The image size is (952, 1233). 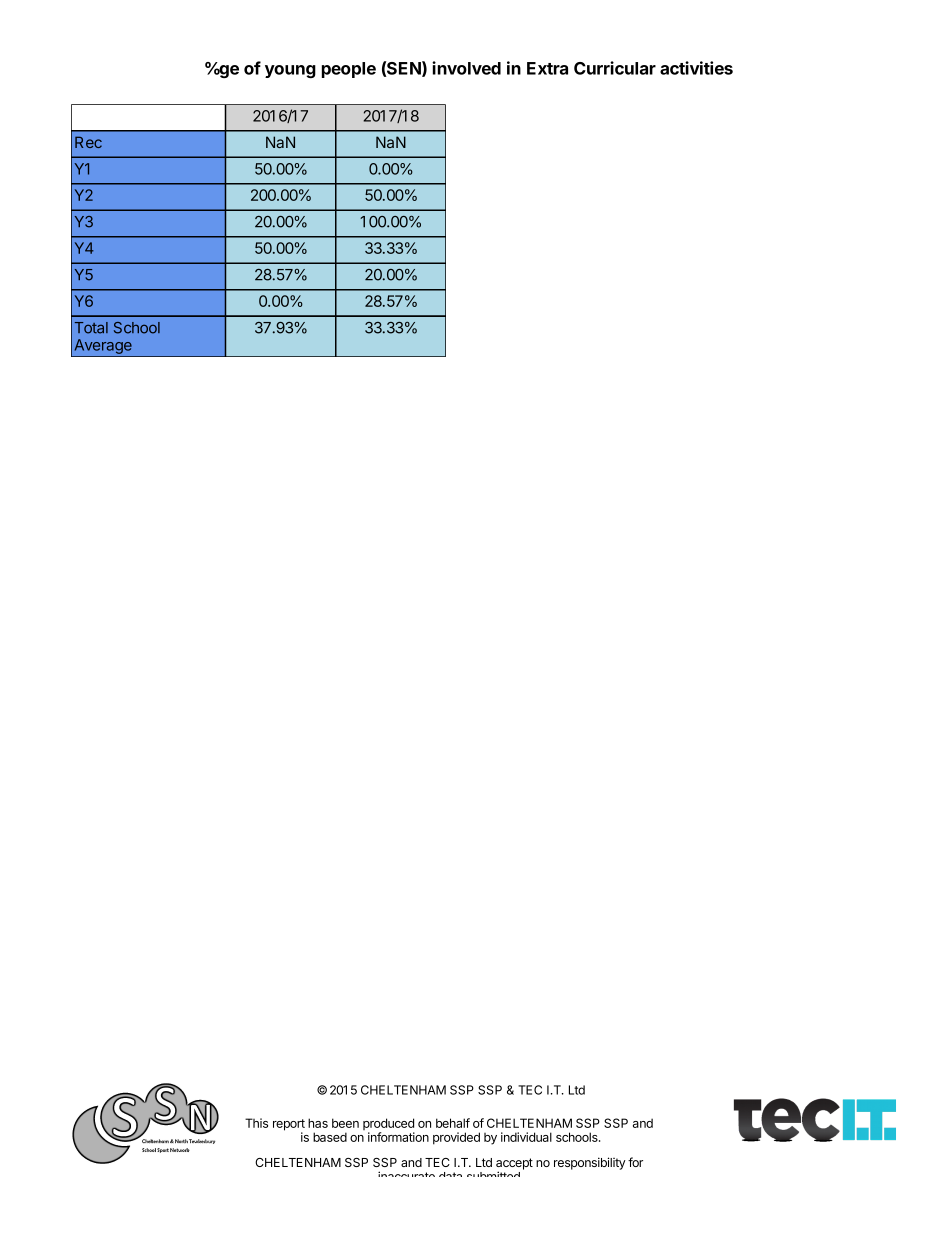 I want to click on individual, so click(x=526, y=1137).
